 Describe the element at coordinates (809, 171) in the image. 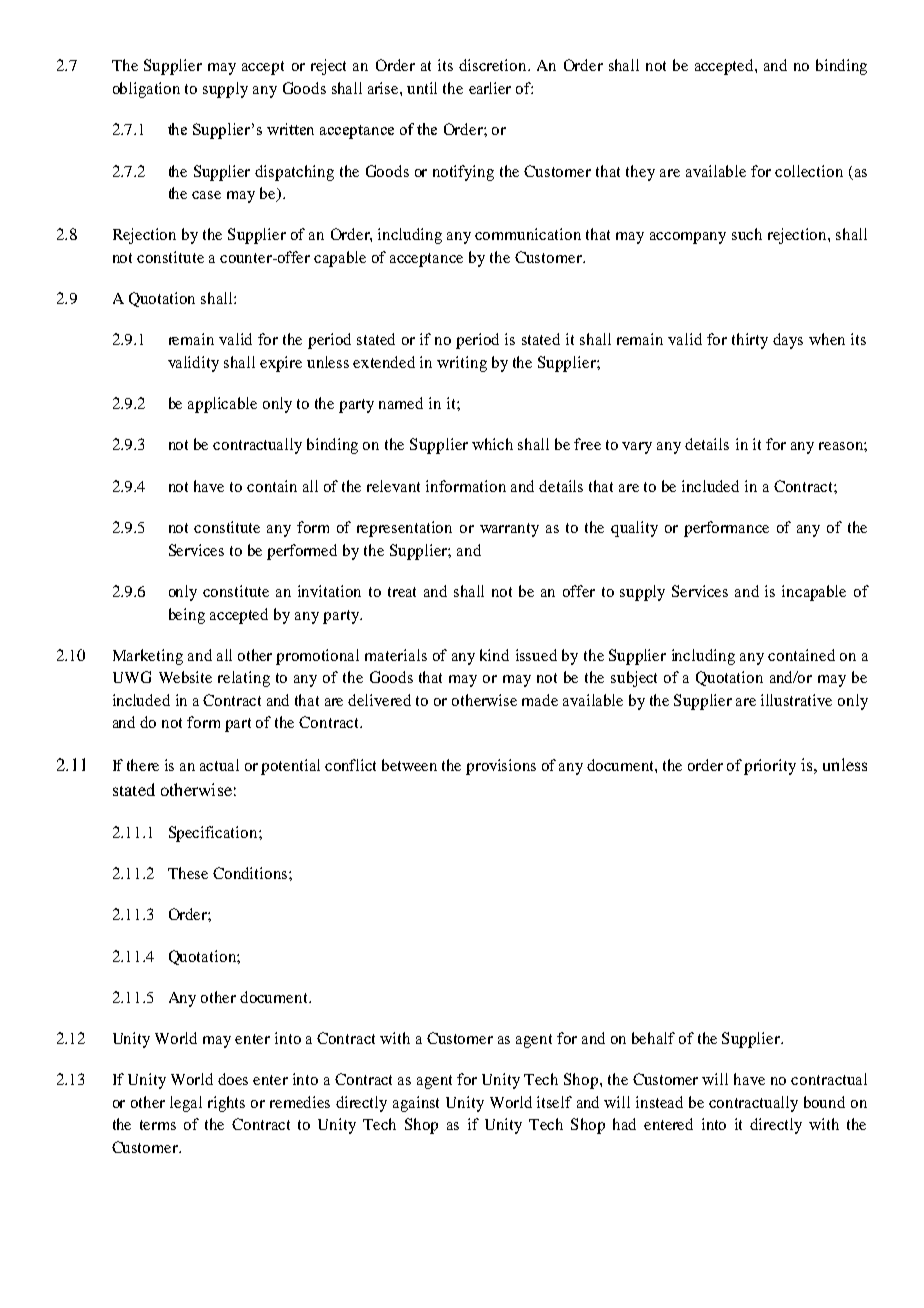

I see `collection` at that location.
